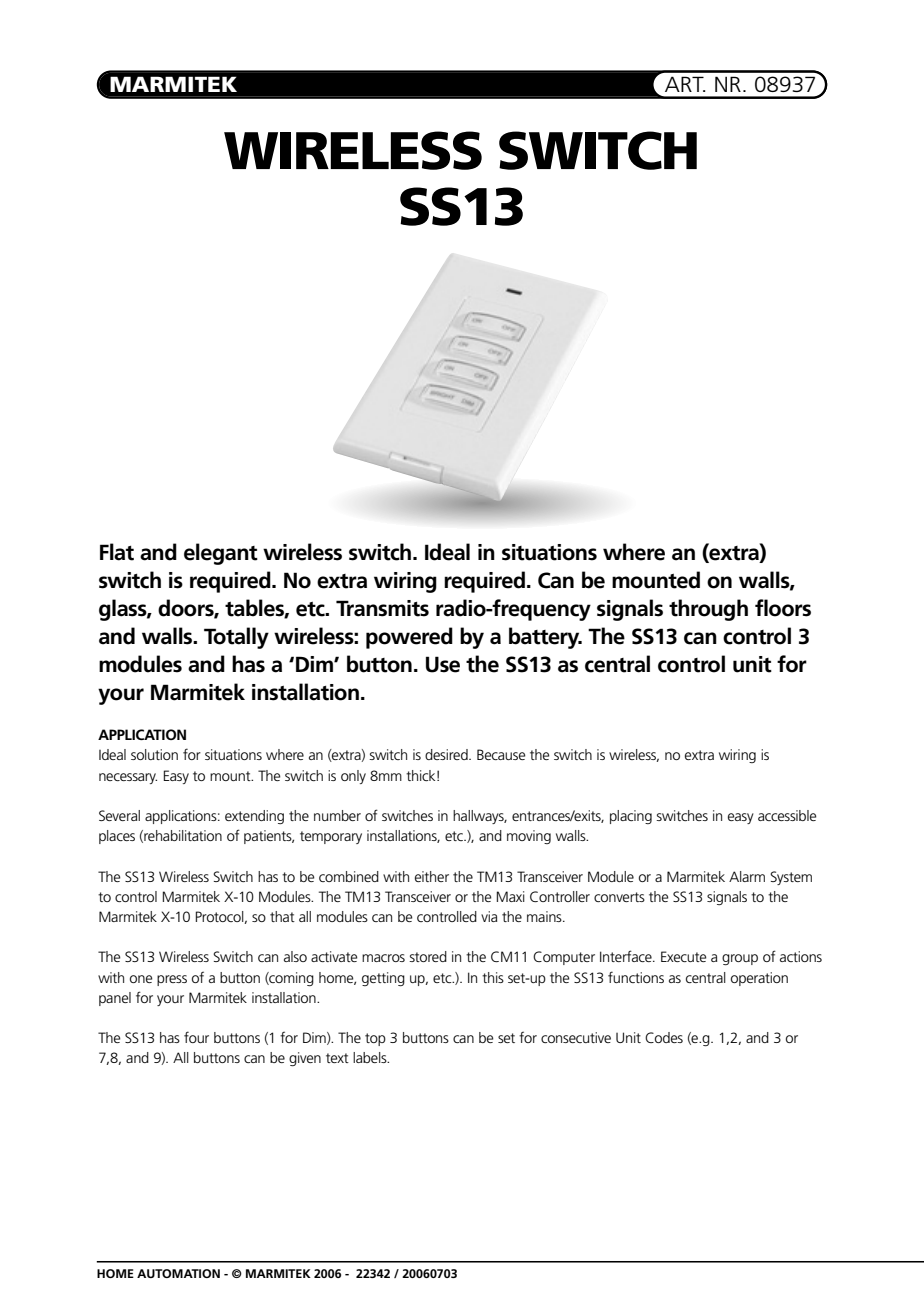  What do you see at coordinates (428, 956) in the document?
I see `stored` at bounding box center [428, 956].
